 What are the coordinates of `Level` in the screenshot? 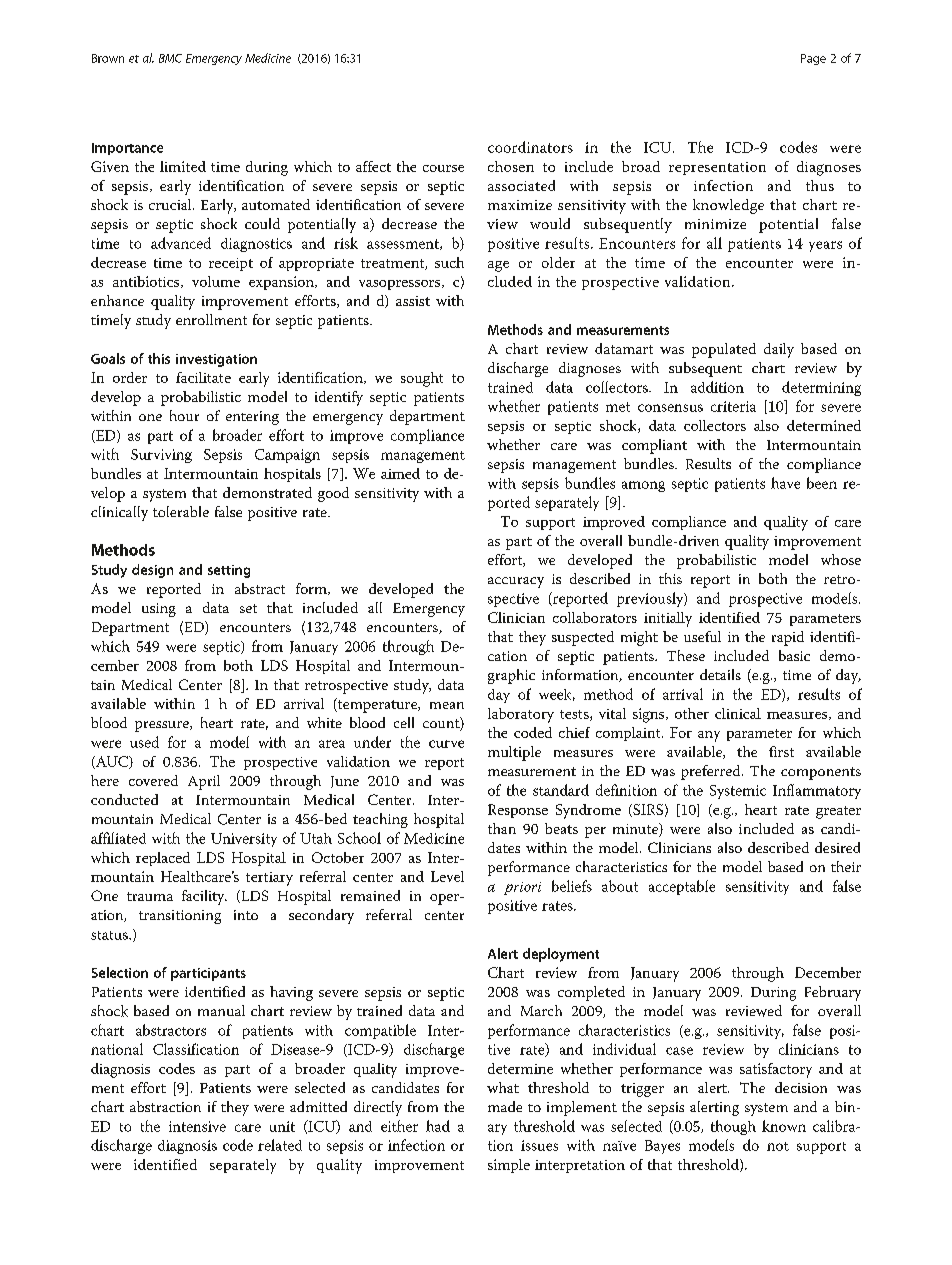 It's located at (447, 876).
